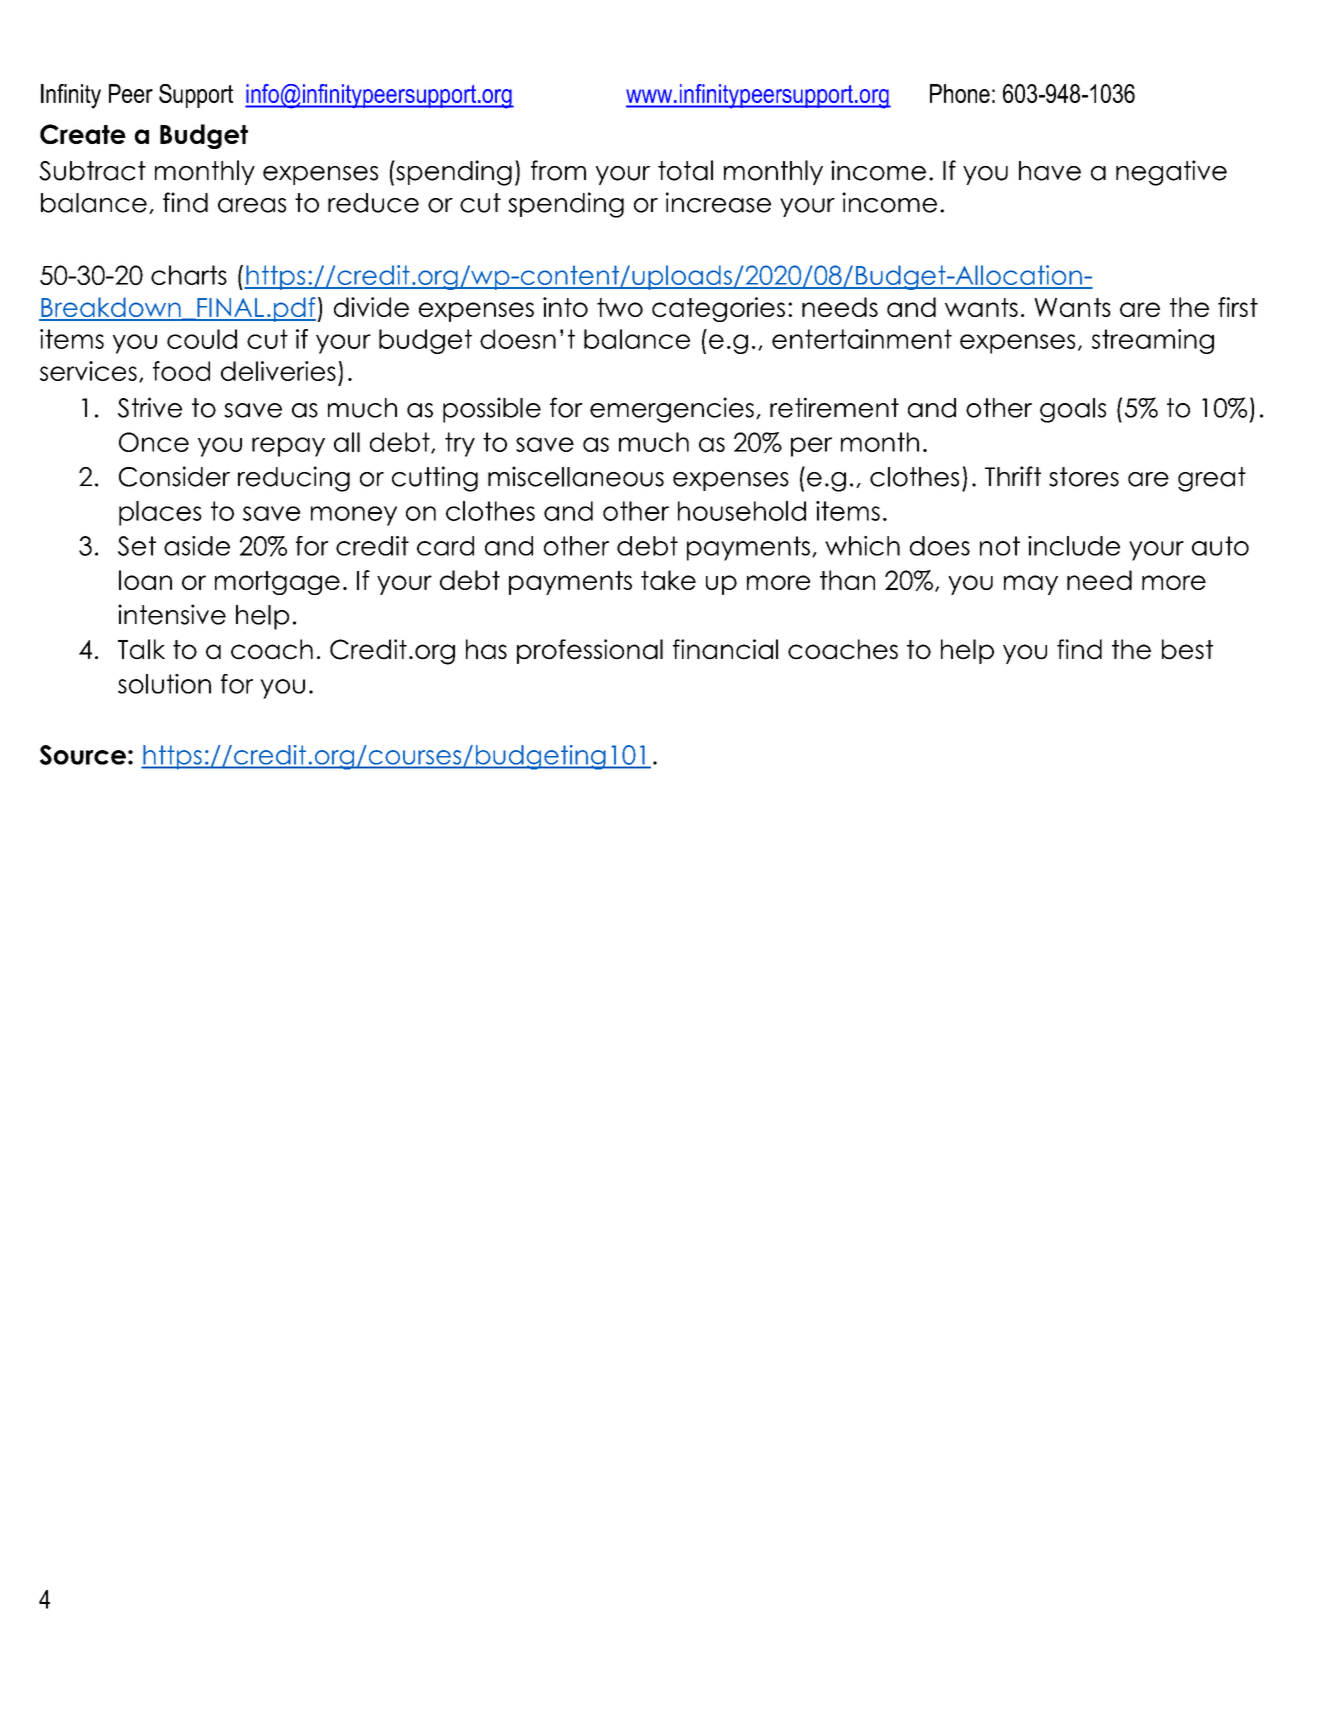 The image size is (1331, 1722). What do you see at coordinates (672, 410) in the document?
I see `emergencies` at bounding box center [672, 410].
